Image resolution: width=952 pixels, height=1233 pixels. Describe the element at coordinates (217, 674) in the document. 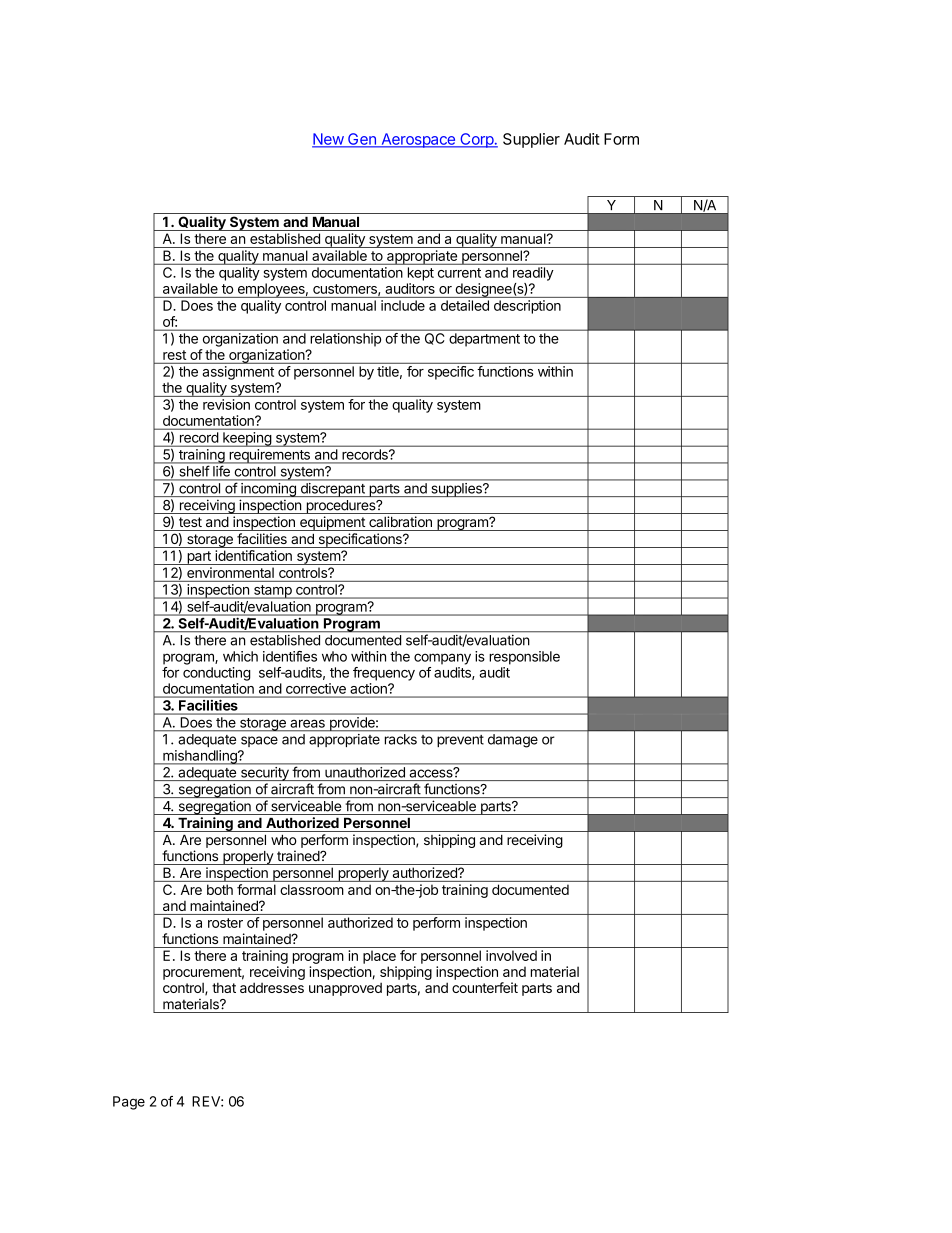

I see `conducting` at that location.
